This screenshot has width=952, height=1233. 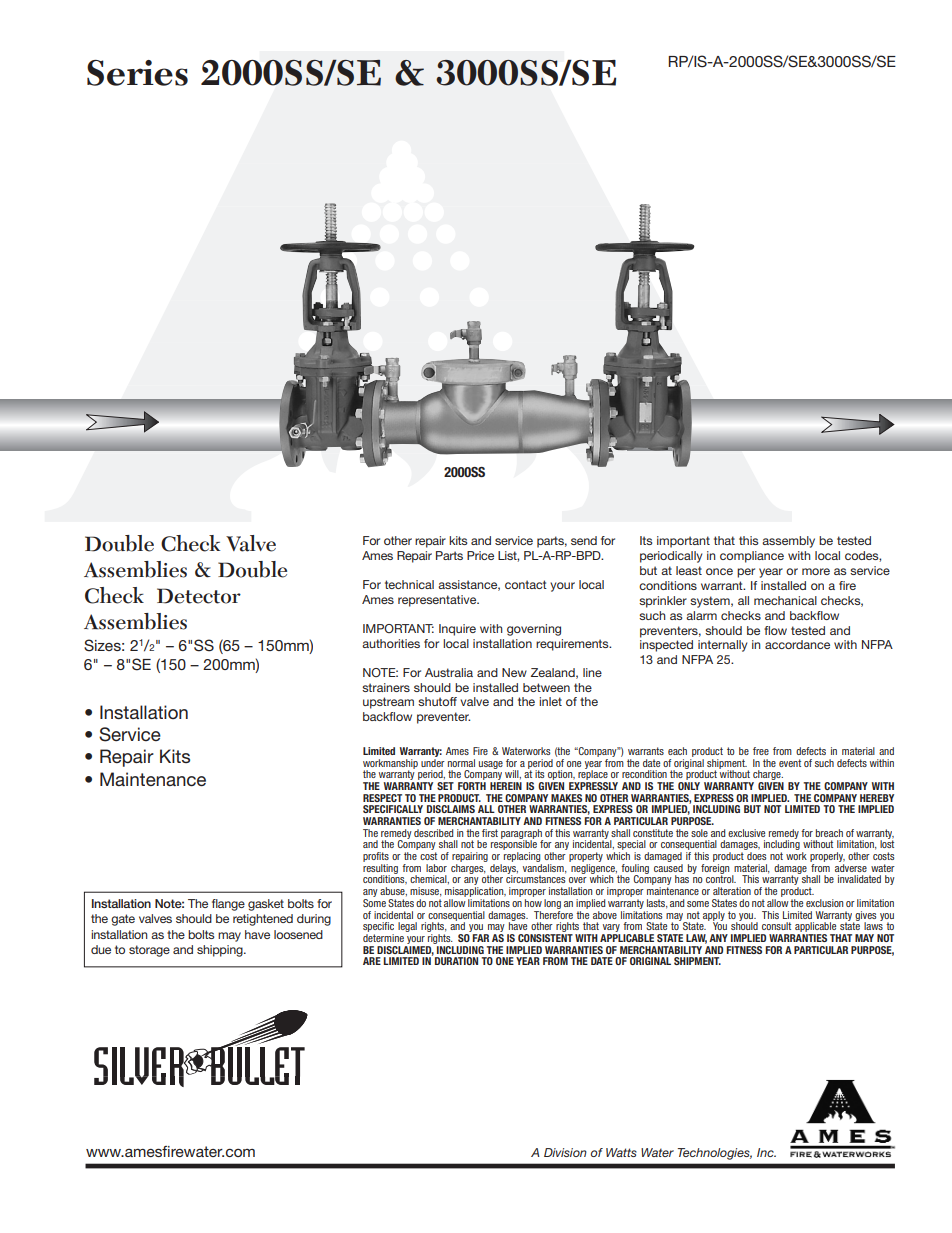 What do you see at coordinates (480, 555) in the screenshot?
I see `Price` at bounding box center [480, 555].
